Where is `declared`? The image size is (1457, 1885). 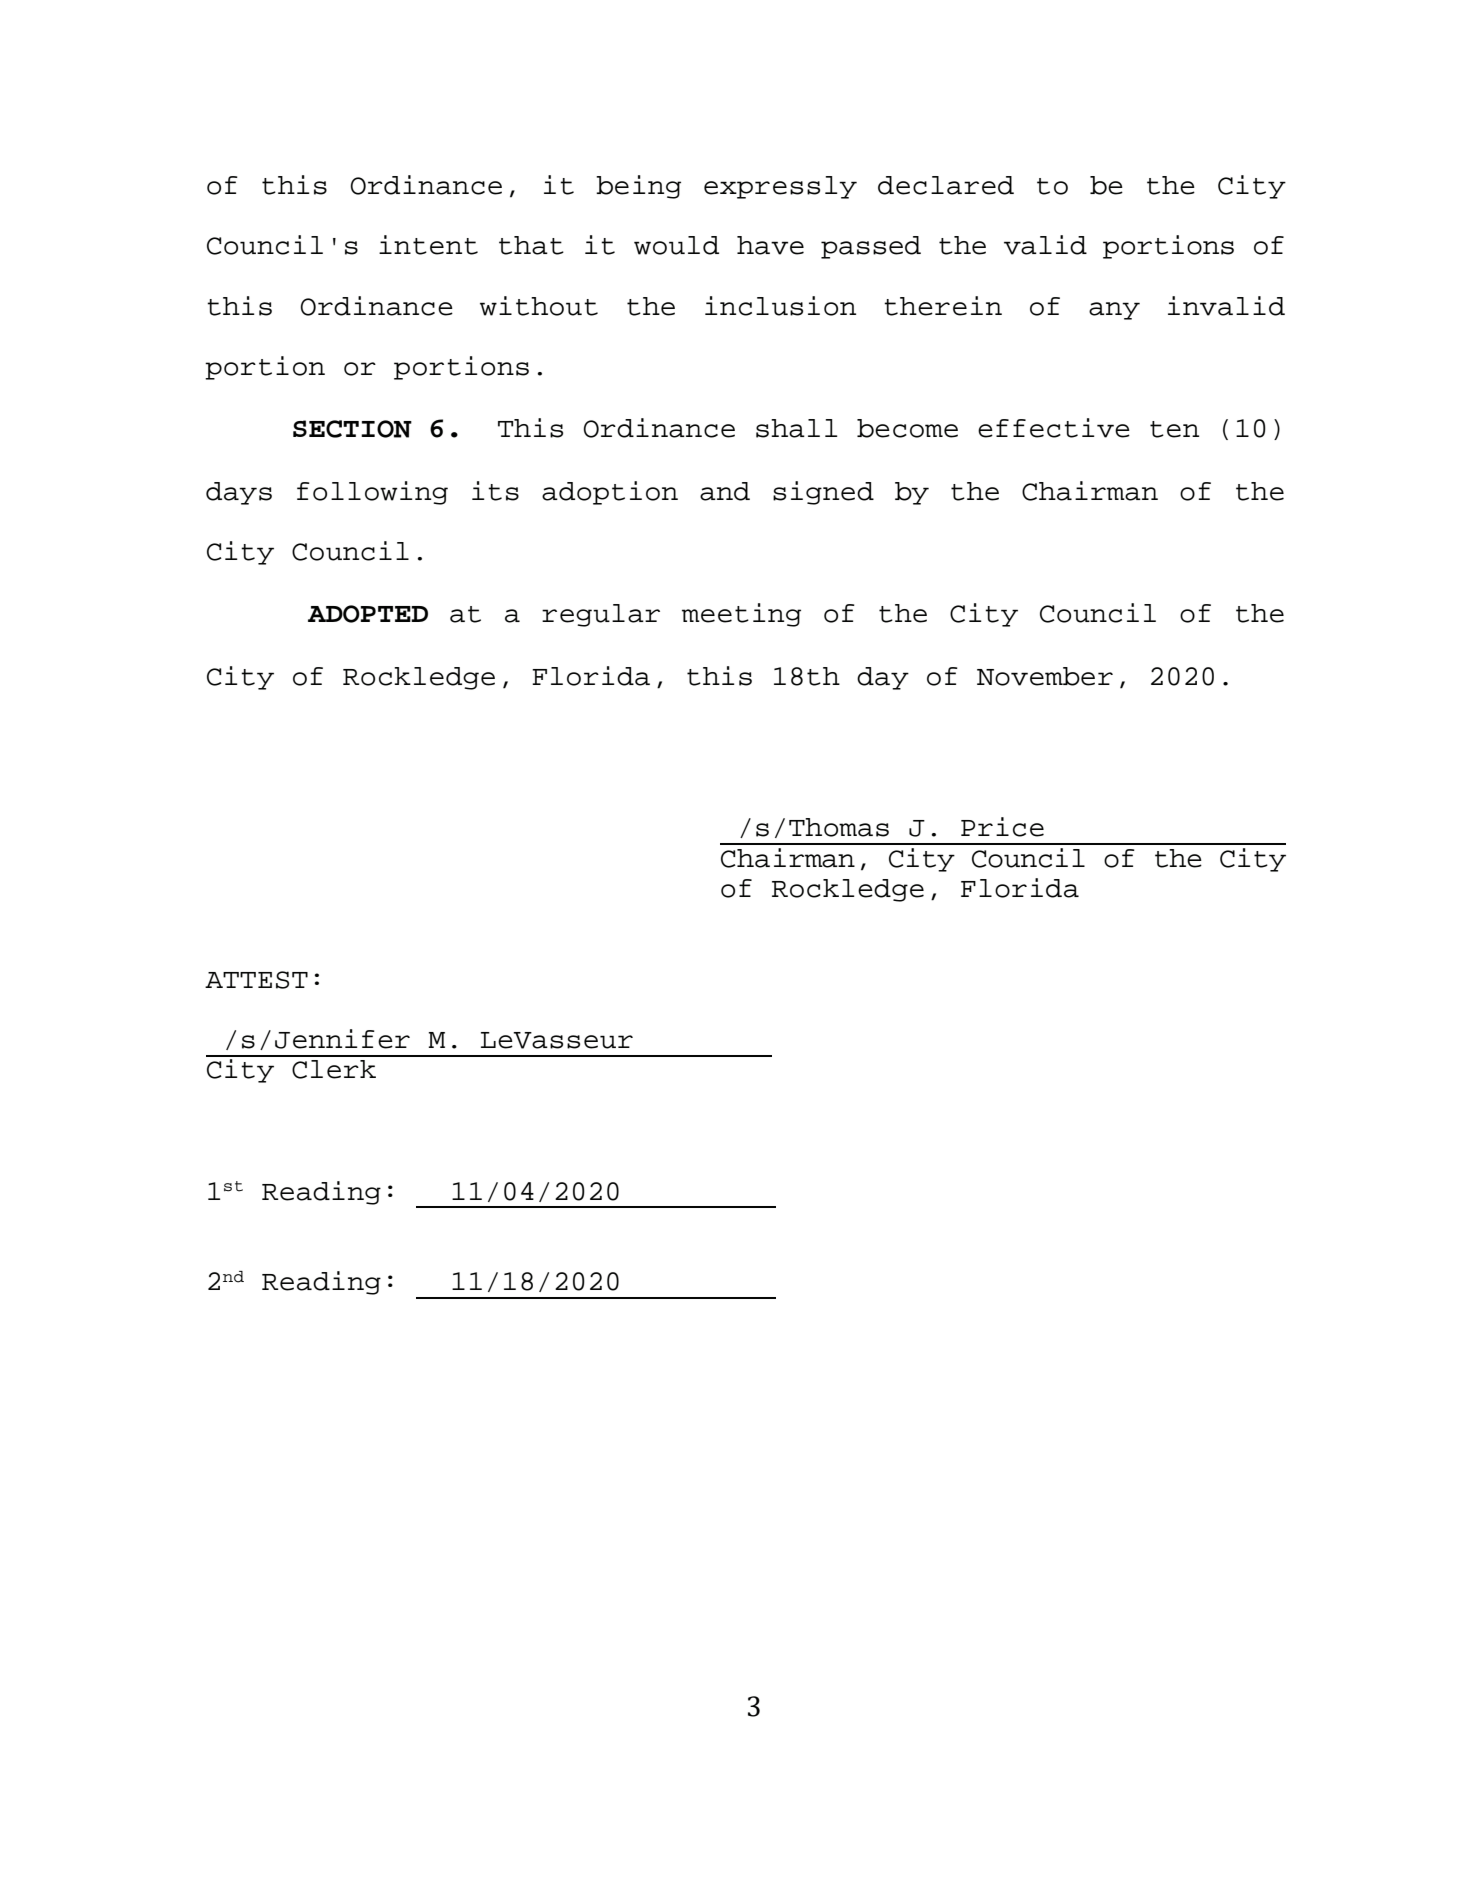
declared is located at coordinates (946, 185).
